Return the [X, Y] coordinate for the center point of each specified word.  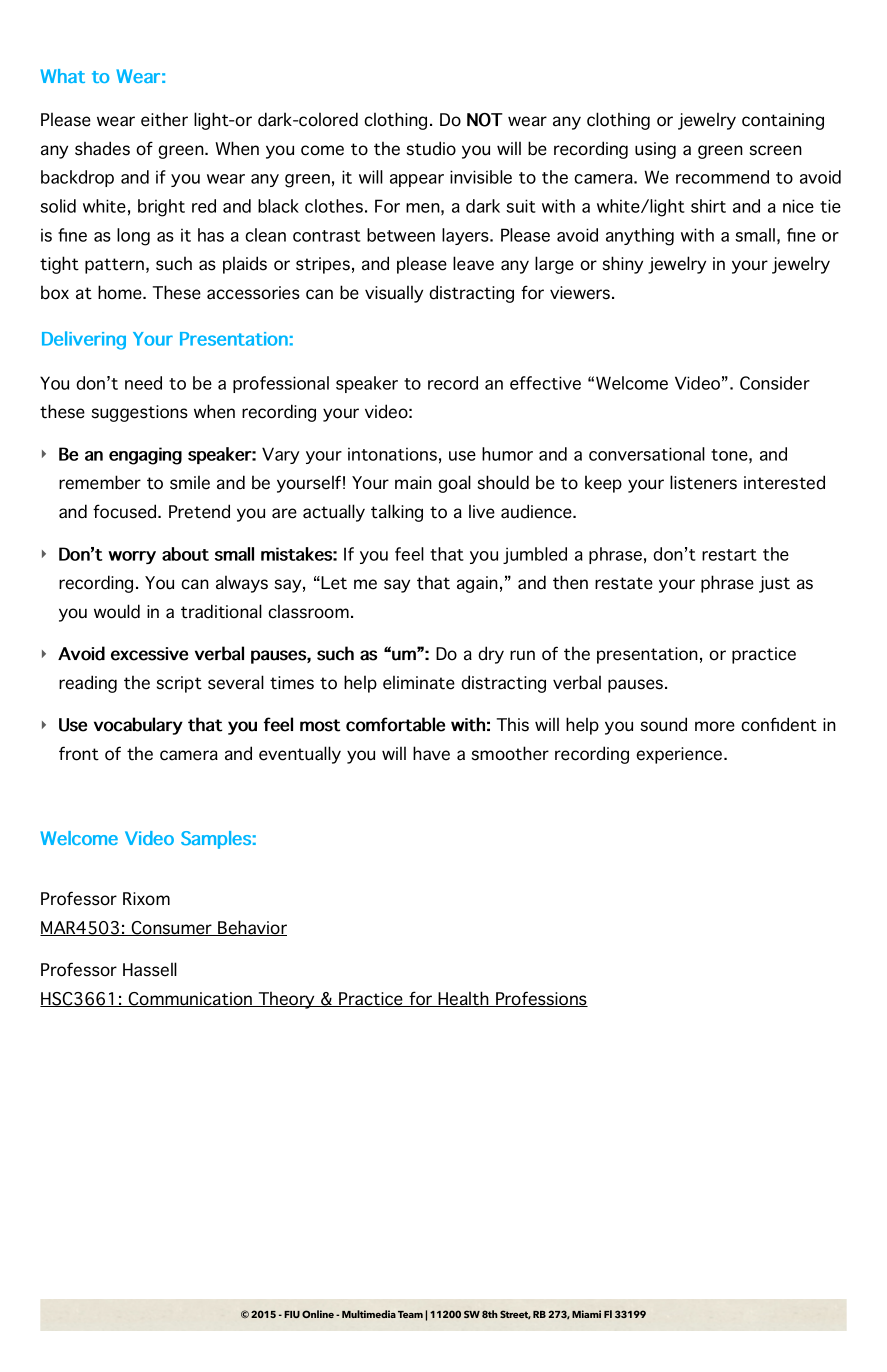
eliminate [419, 682]
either [164, 119]
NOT [485, 120]
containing [783, 121]
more [715, 726]
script [179, 684]
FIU [292, 1314]
